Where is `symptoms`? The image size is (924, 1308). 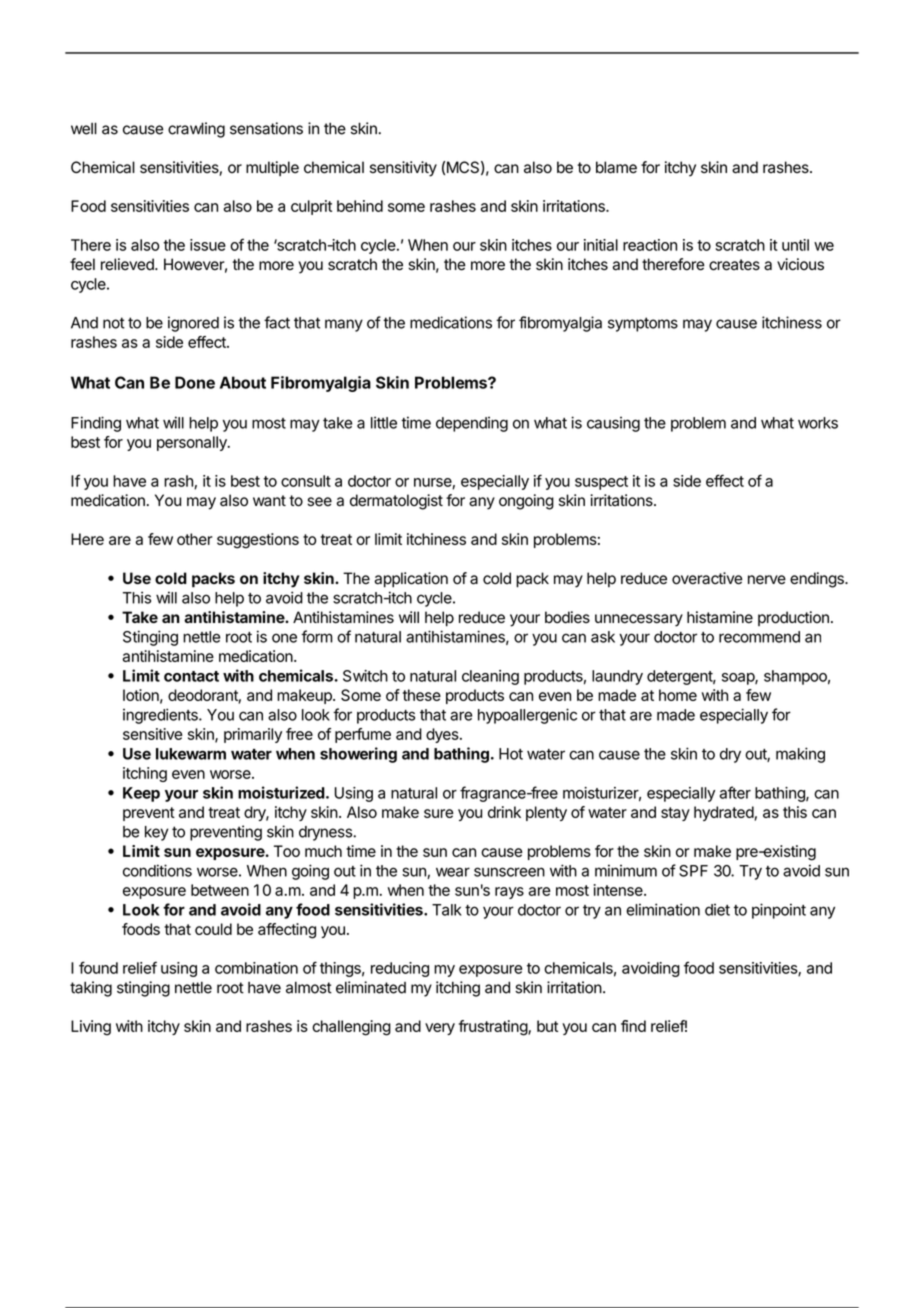
symptoms is located at coordinates (643, 324).
